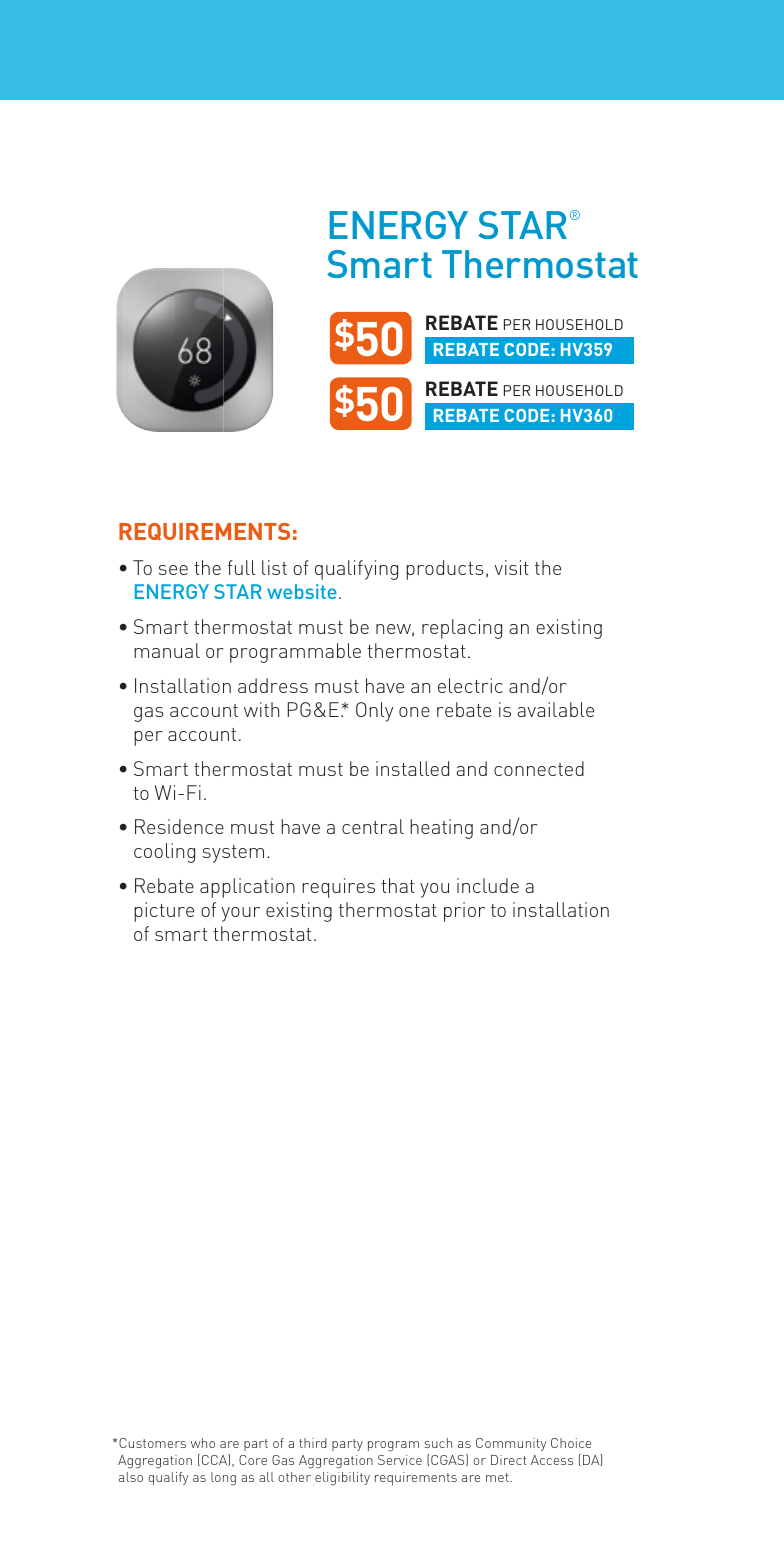 This document has width=784, height=1568. I want to click on visit, so click(511, 567).
